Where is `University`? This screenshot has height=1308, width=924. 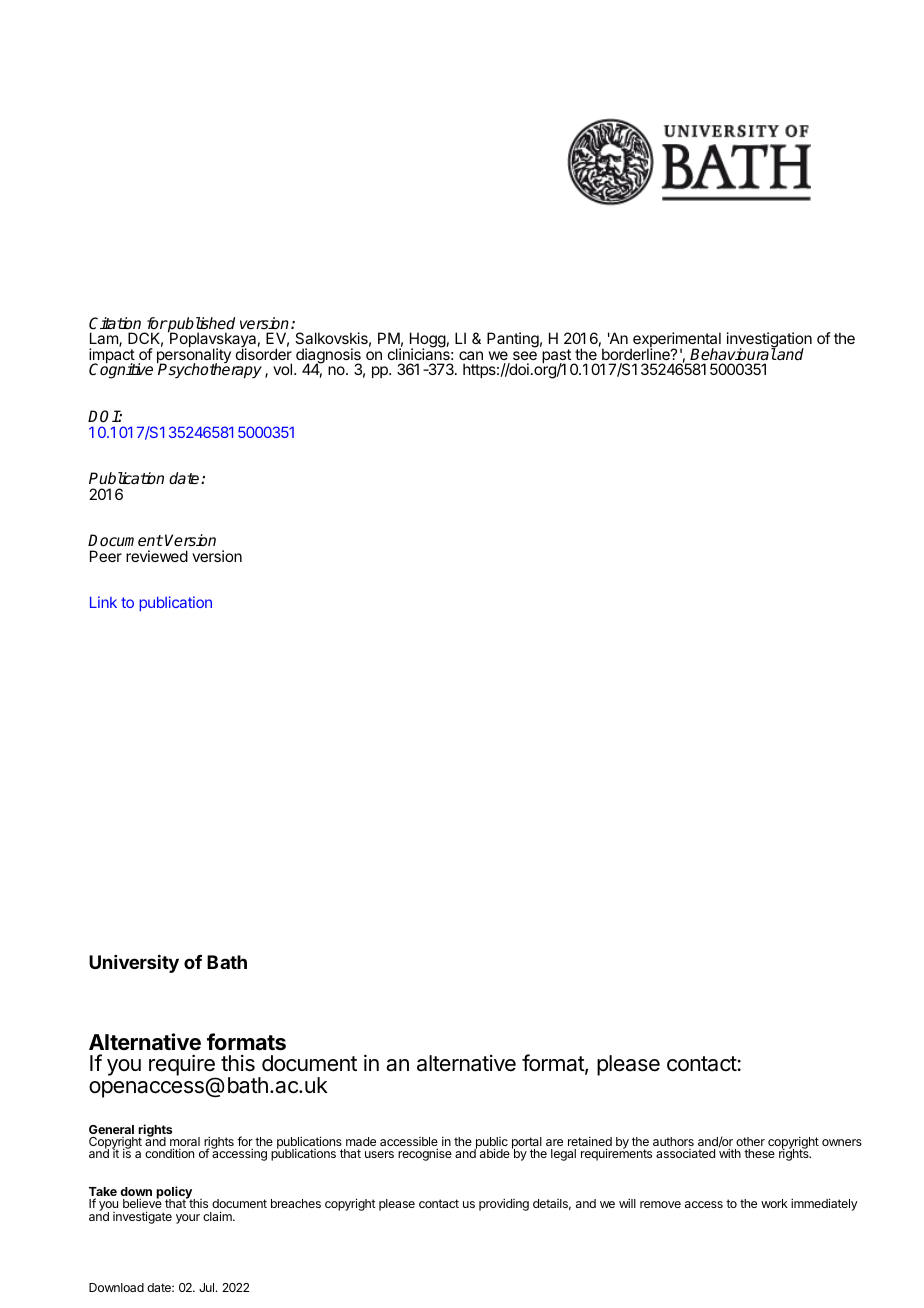 University is located at coordinates (134, 964).
